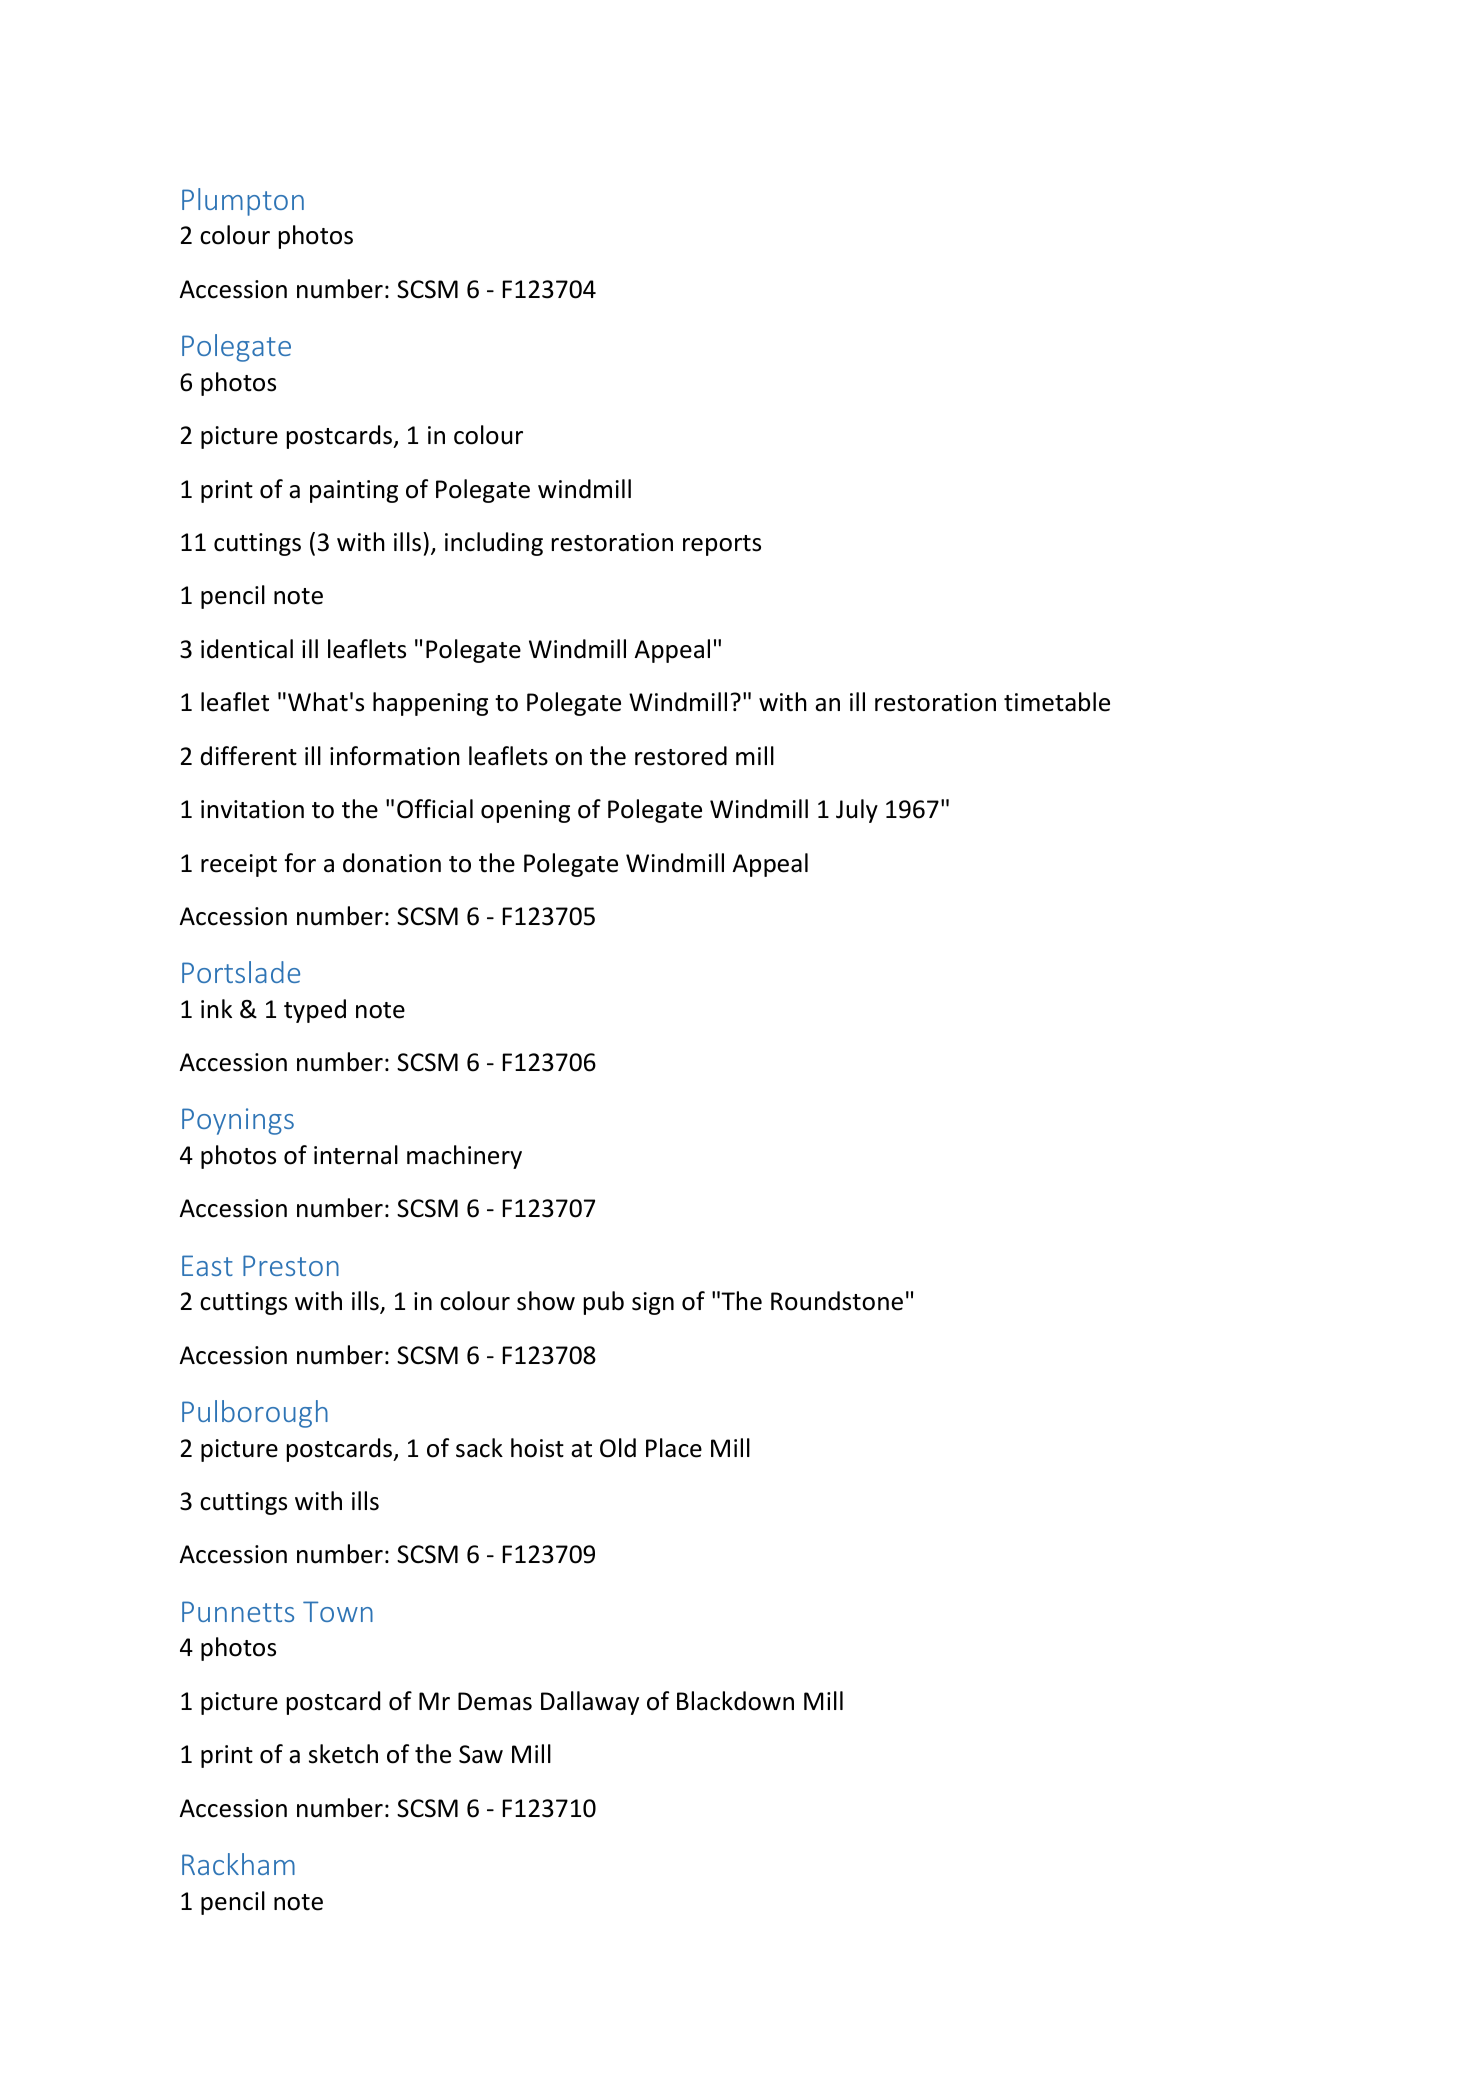 The image size is (1483, 2098). Describe the element at coordinates (1057, 702) in the image. I see `timetable` at that location.
